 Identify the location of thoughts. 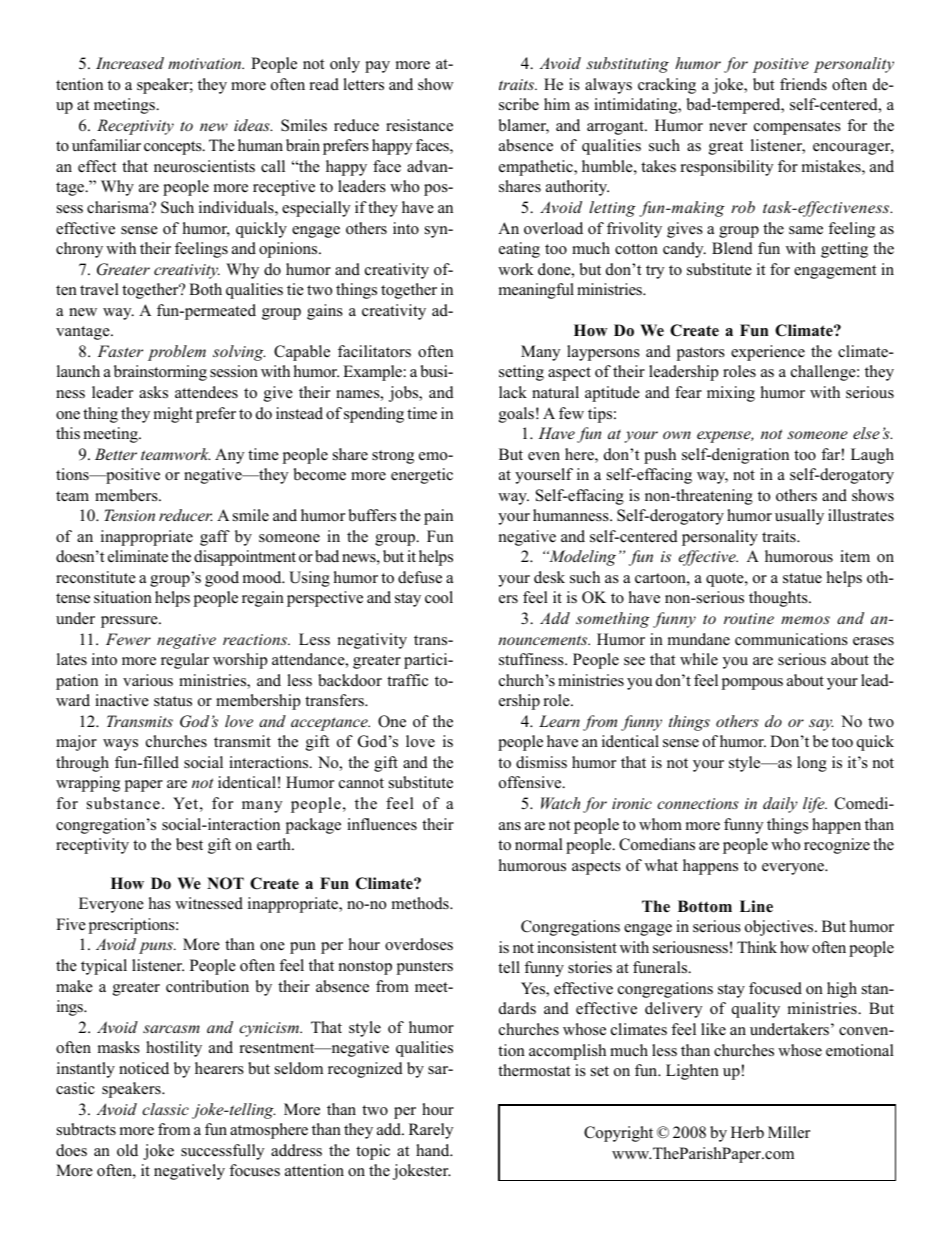
(779, 599).
